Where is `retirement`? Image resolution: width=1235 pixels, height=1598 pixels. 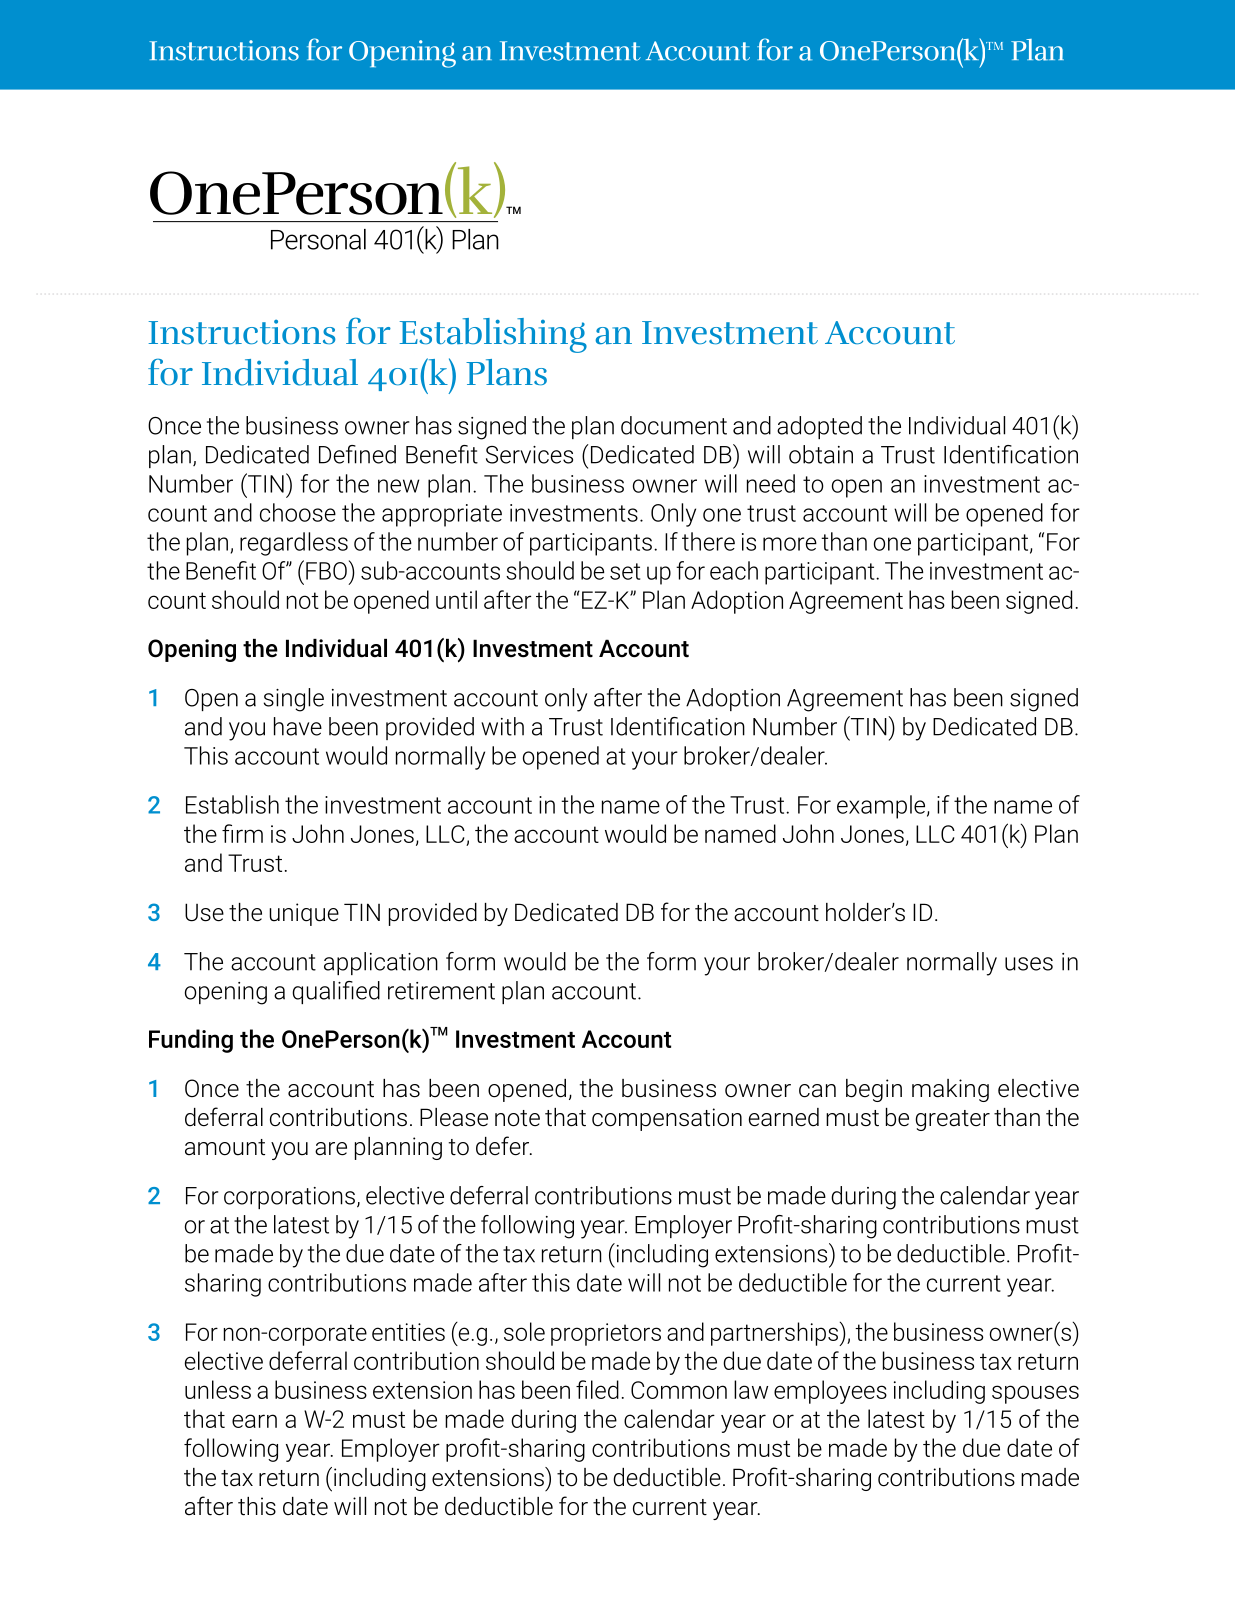
retirement is located at coordinates (441, 991).
